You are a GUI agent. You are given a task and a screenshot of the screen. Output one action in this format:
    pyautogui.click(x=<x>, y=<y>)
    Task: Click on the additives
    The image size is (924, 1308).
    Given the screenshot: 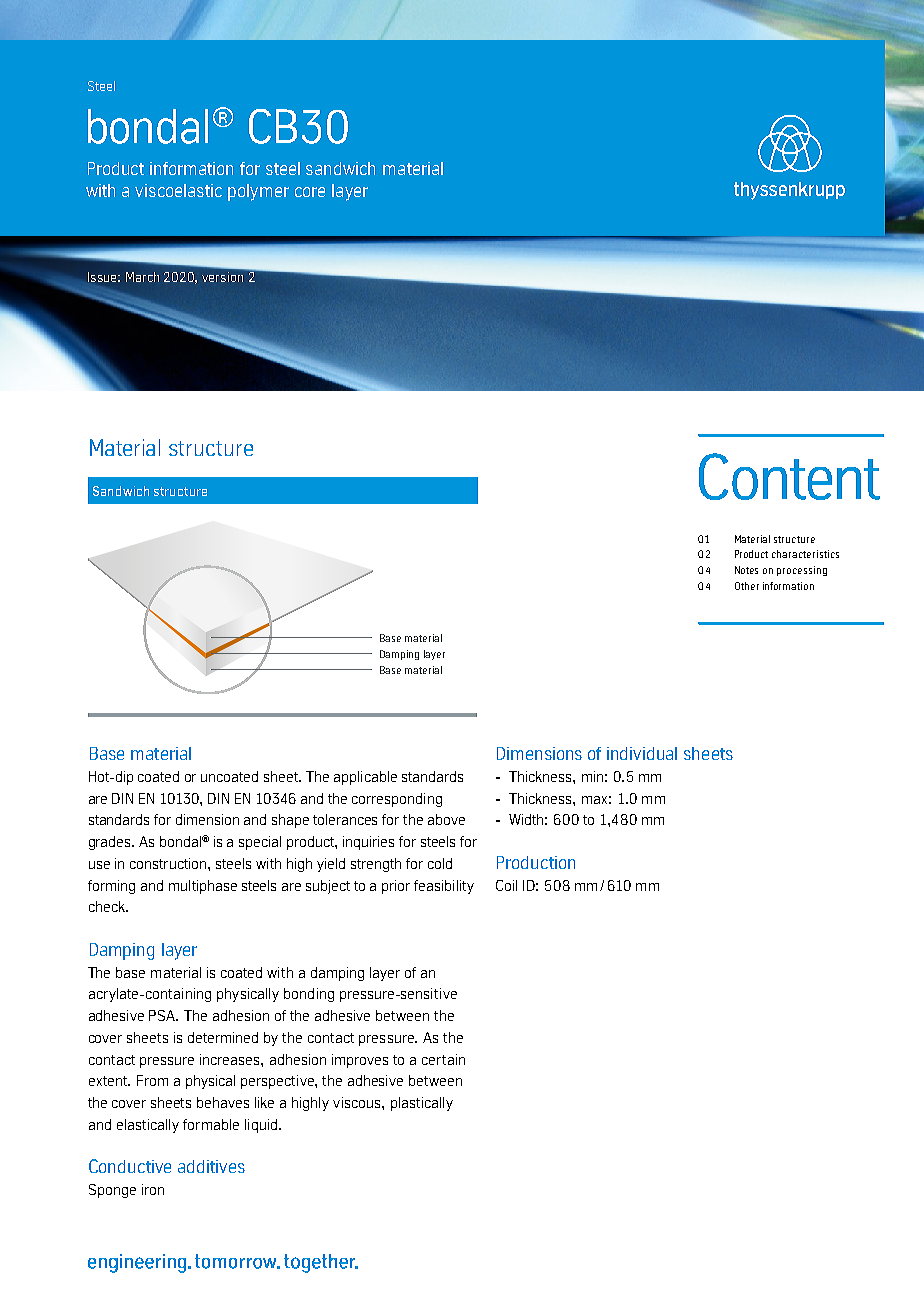 What is the action you would take?
    pyautogui.click(x=211, y=1166)
